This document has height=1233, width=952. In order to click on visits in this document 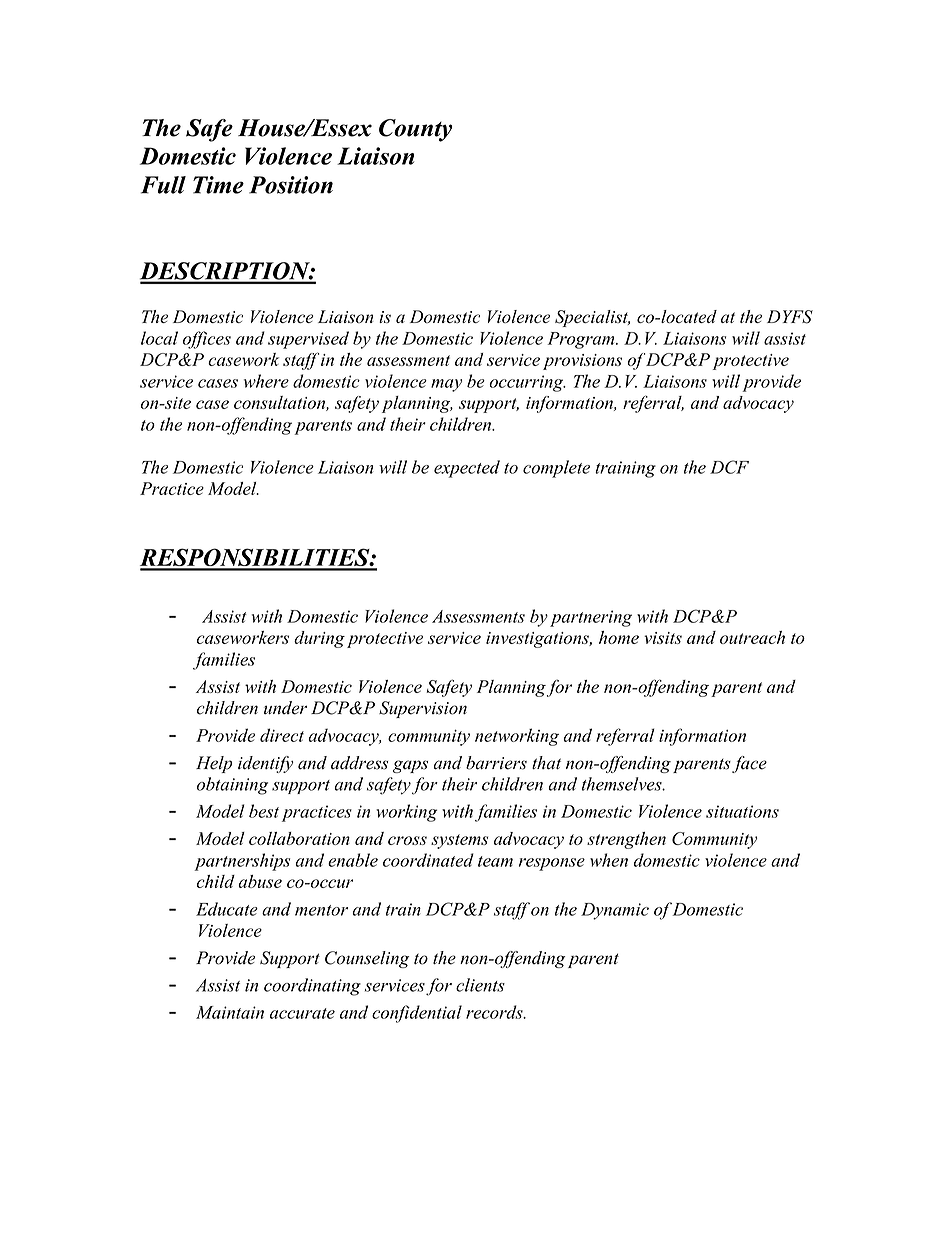, I will do `click(663, 638)`.
